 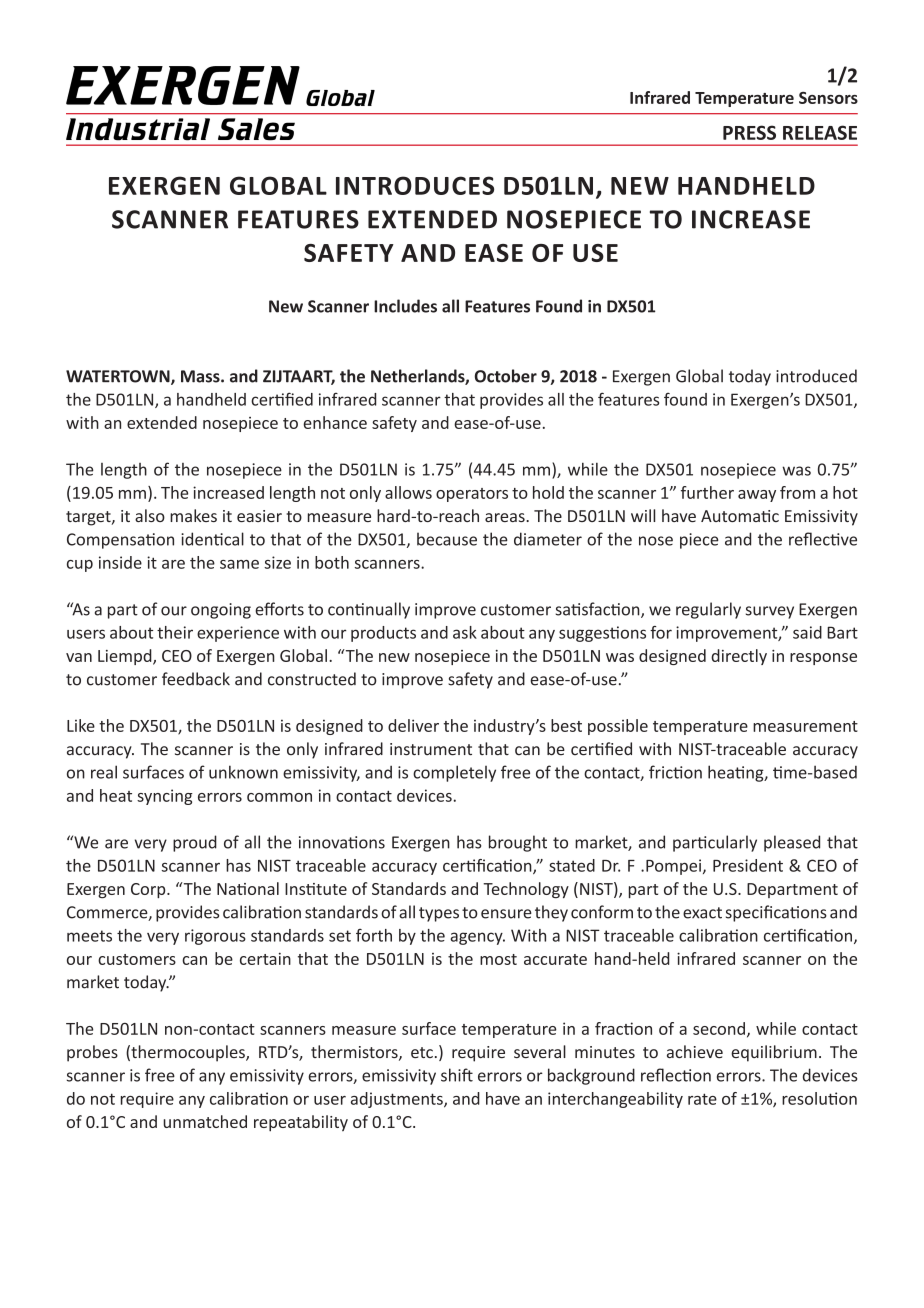 What do you see at coordinates (472, 495) in the screenshot?
I see `operators` at bounding box center [472, 495].
